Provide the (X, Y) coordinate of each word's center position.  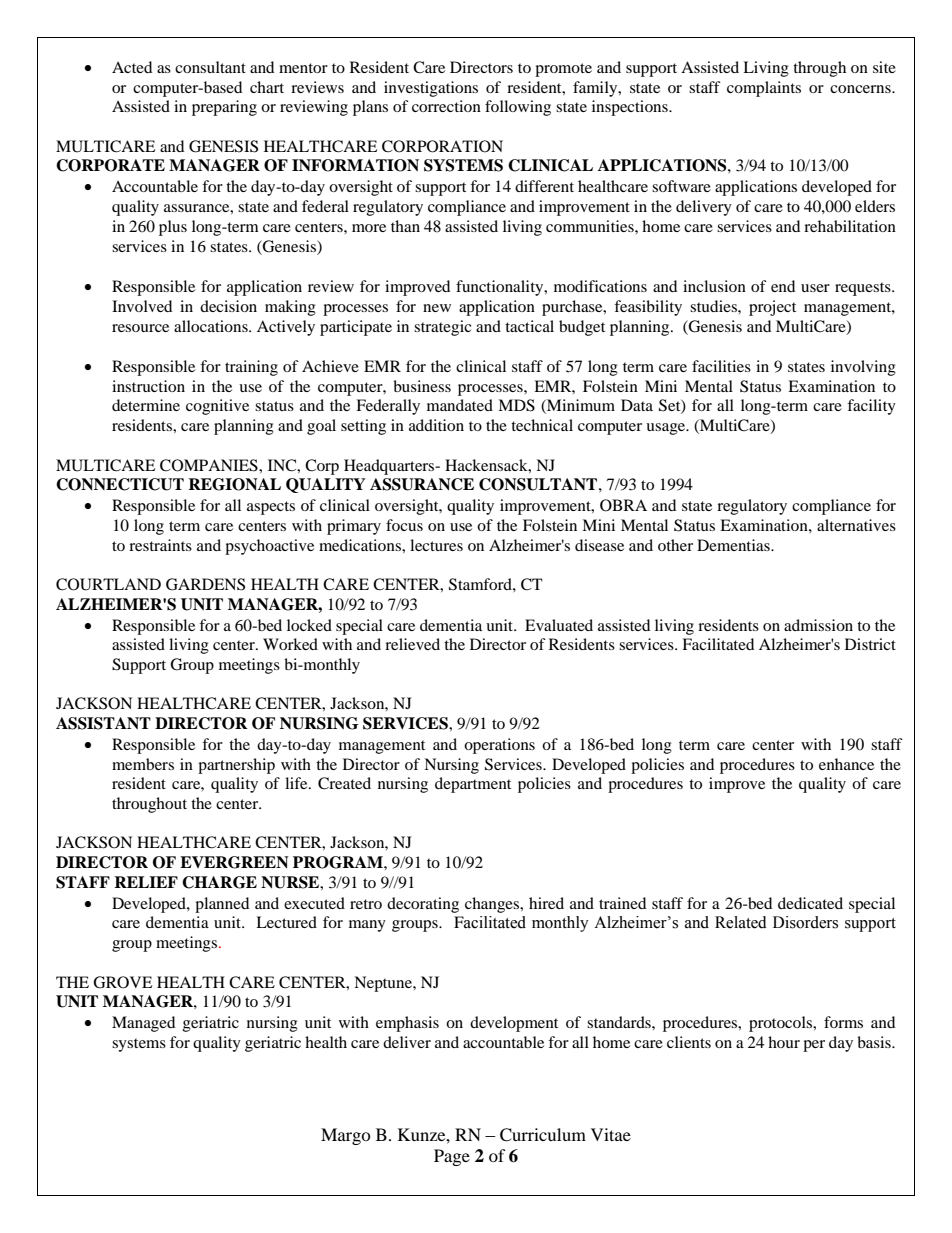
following (518, 108)
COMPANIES (210, 465)
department (473, 785)
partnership (236, 766)
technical (542, 425)
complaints (764, 89)
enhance (846, 764)
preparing (224, 108)
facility (871, 407)
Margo (346, 1136)
